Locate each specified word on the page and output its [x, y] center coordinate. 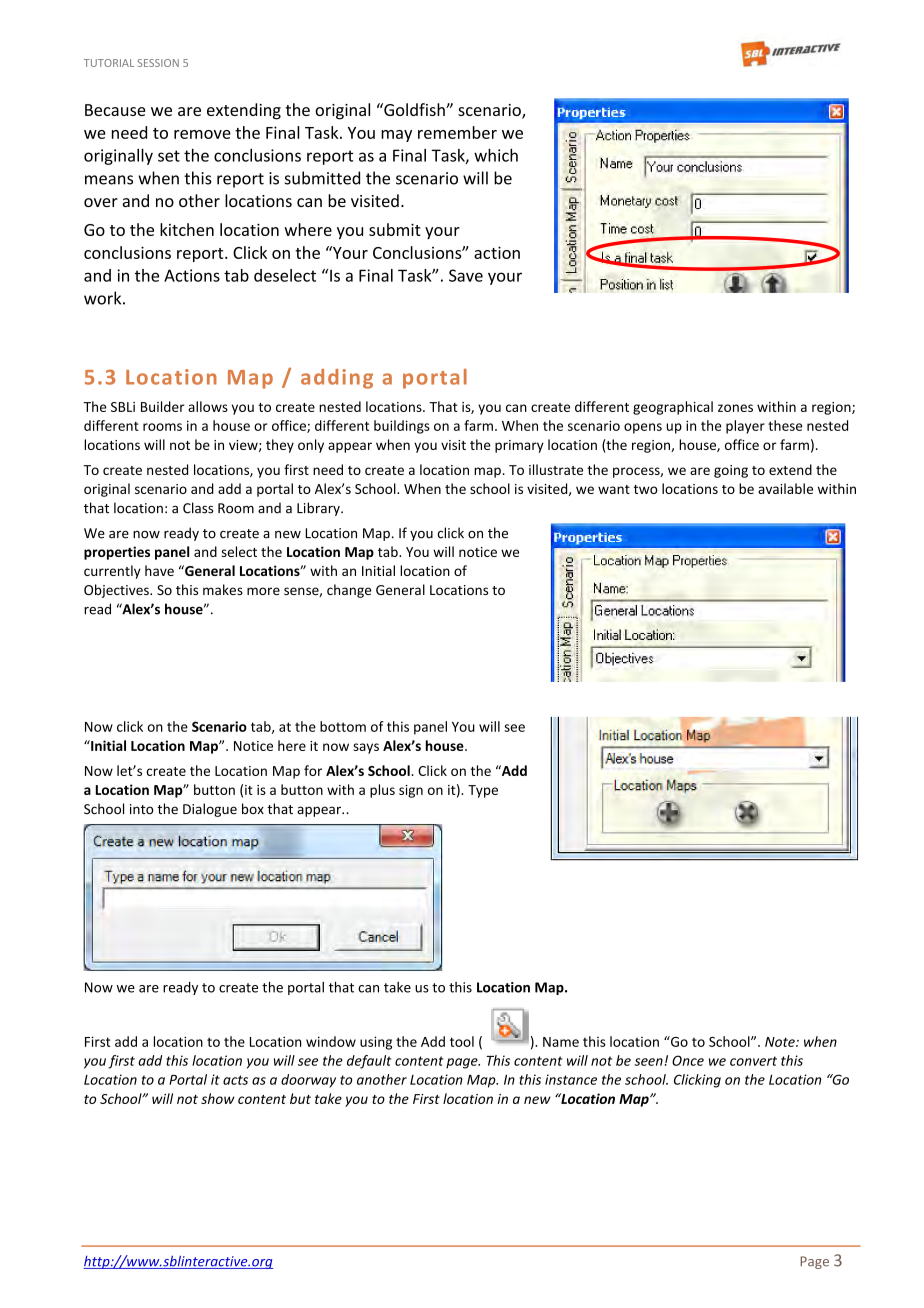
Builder [163, 406]
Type [483, 791]
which [496, 155]
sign [411, 791]
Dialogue [210, 810]
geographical [673, 408]
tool [462, 1041]
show [217, 1098]
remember [457, 132]
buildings [402, 427]
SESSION [158, 63]
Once [688, 1060]
